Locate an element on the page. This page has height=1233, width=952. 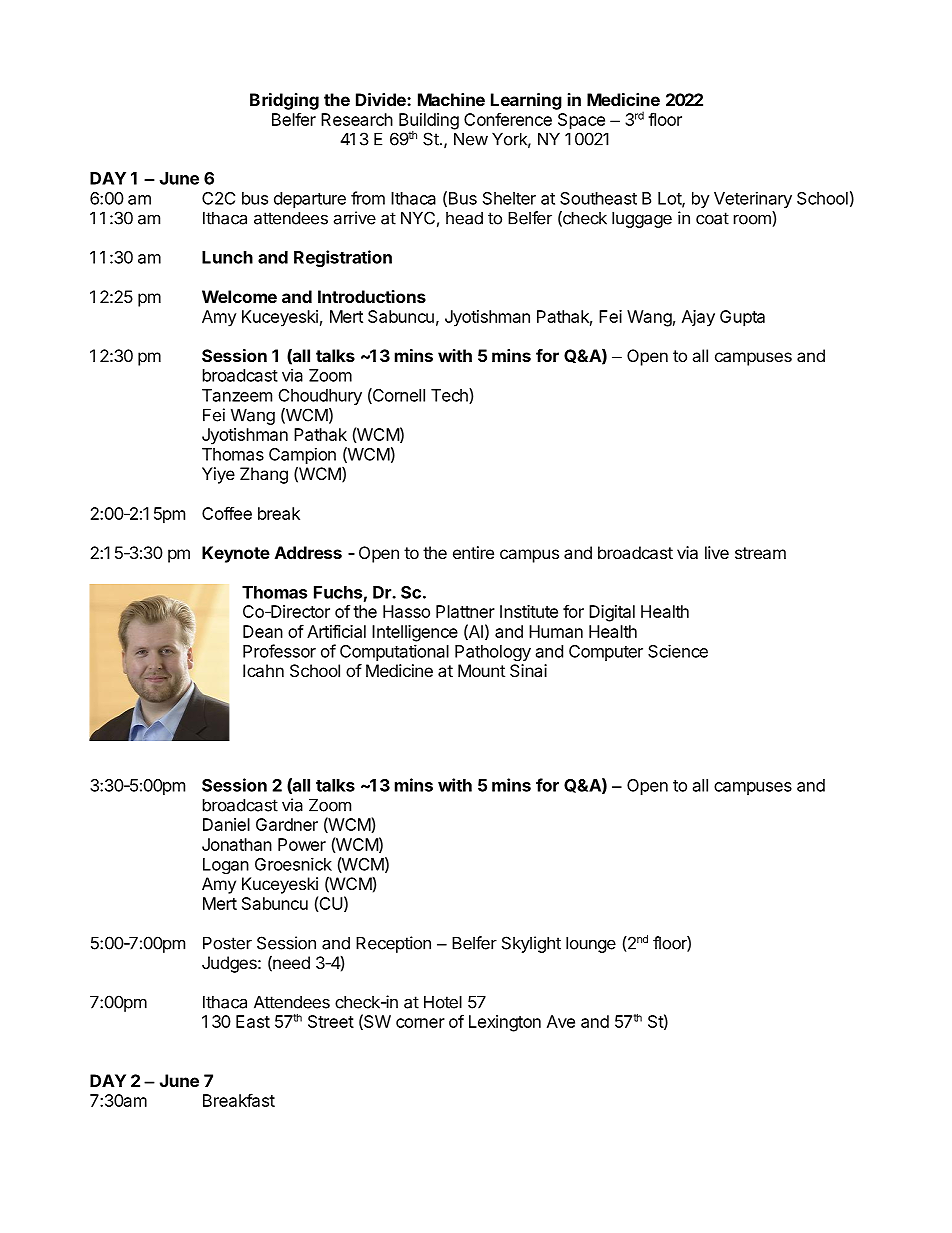
Bridging is located at coordinates (284, 101).
